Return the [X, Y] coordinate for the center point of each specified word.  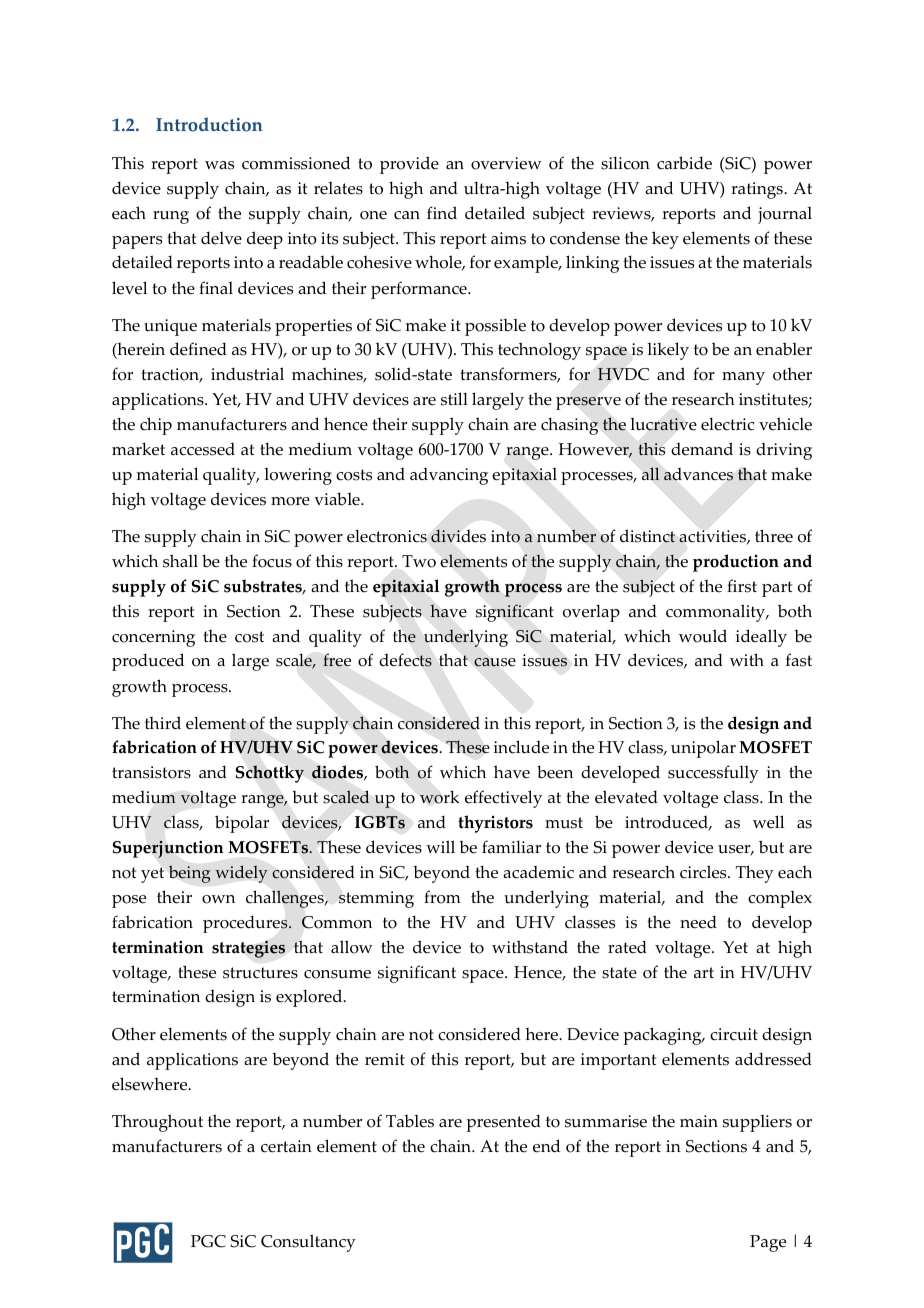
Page [768, 1243]
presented [503, 1123]
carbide [684, 163]
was [219, 165]
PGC [208, 1241]
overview [506, 163]
